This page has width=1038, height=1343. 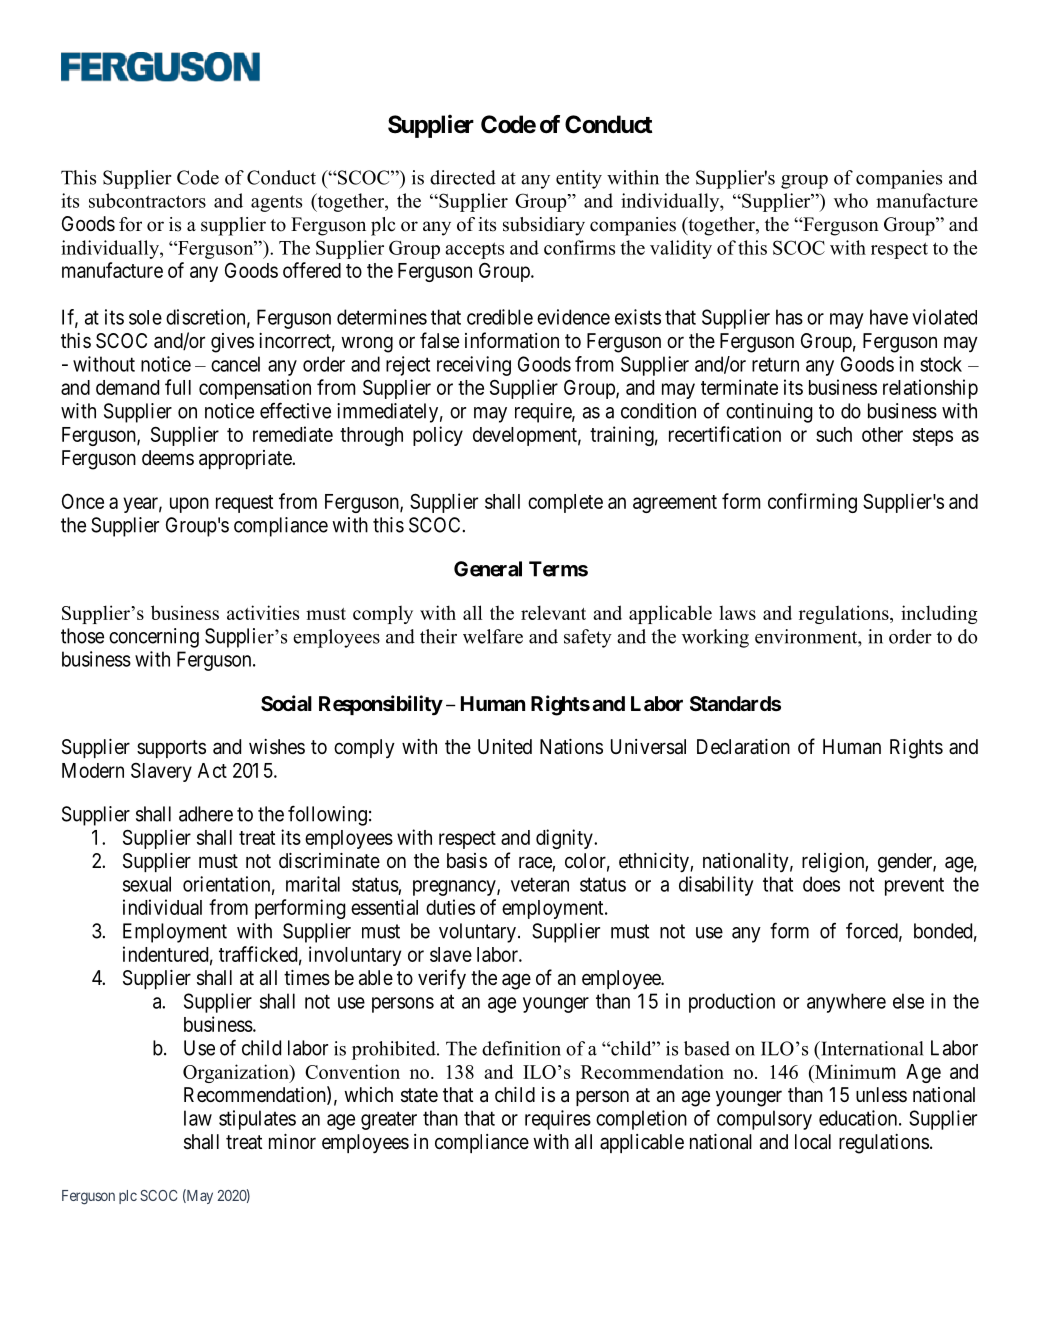 What do you see at coordinates (493, 636) in the page?
I see `welfare` at bounding box center [493, 636].
